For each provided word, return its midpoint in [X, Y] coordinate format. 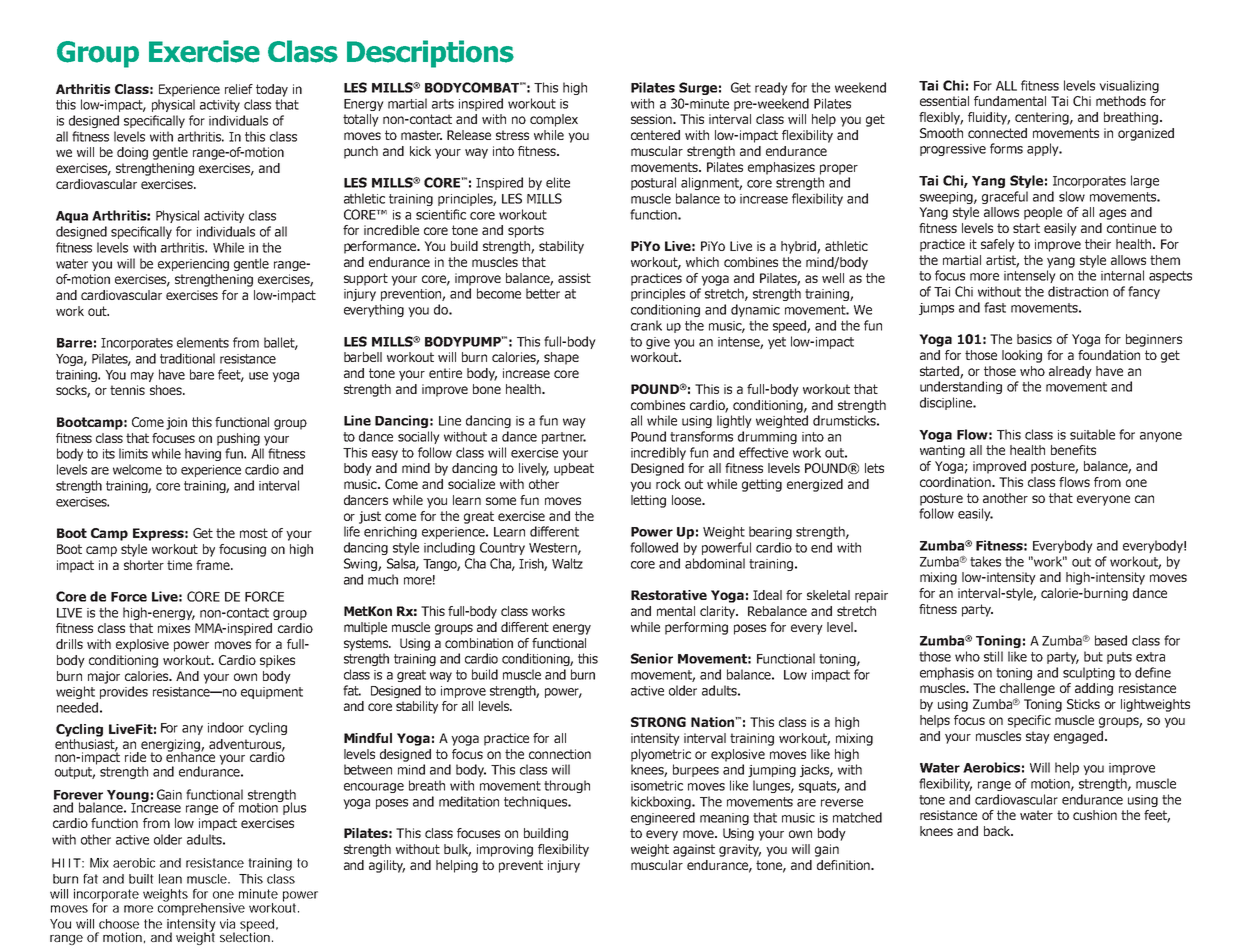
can [1144, 499]
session [652, 119]
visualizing [1129, 86]
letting [648, 501]
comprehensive [201, 908]
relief [239, 89]
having [203, 454]
